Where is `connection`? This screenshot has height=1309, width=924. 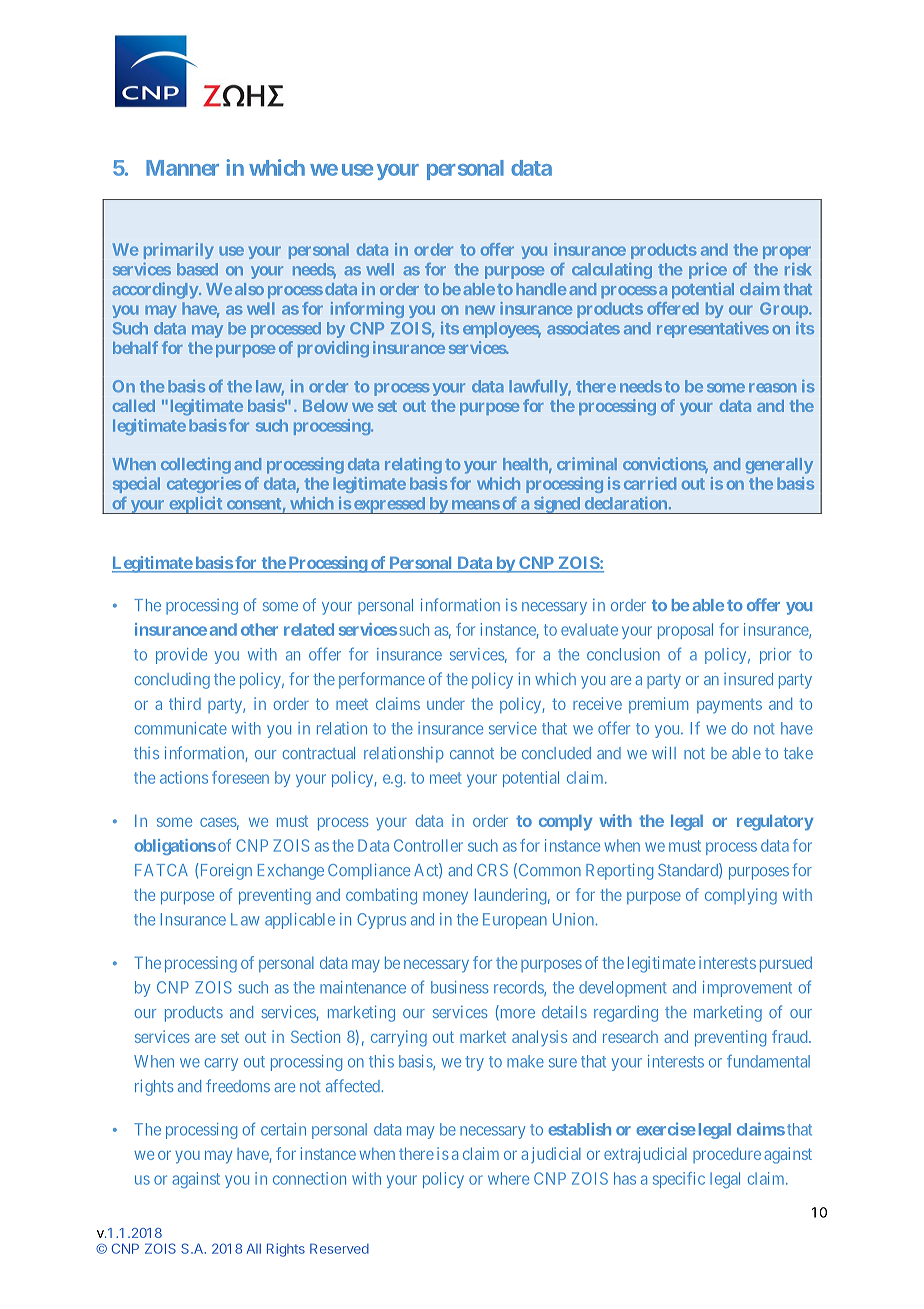 connection is located at coordinates (309, 1178).
